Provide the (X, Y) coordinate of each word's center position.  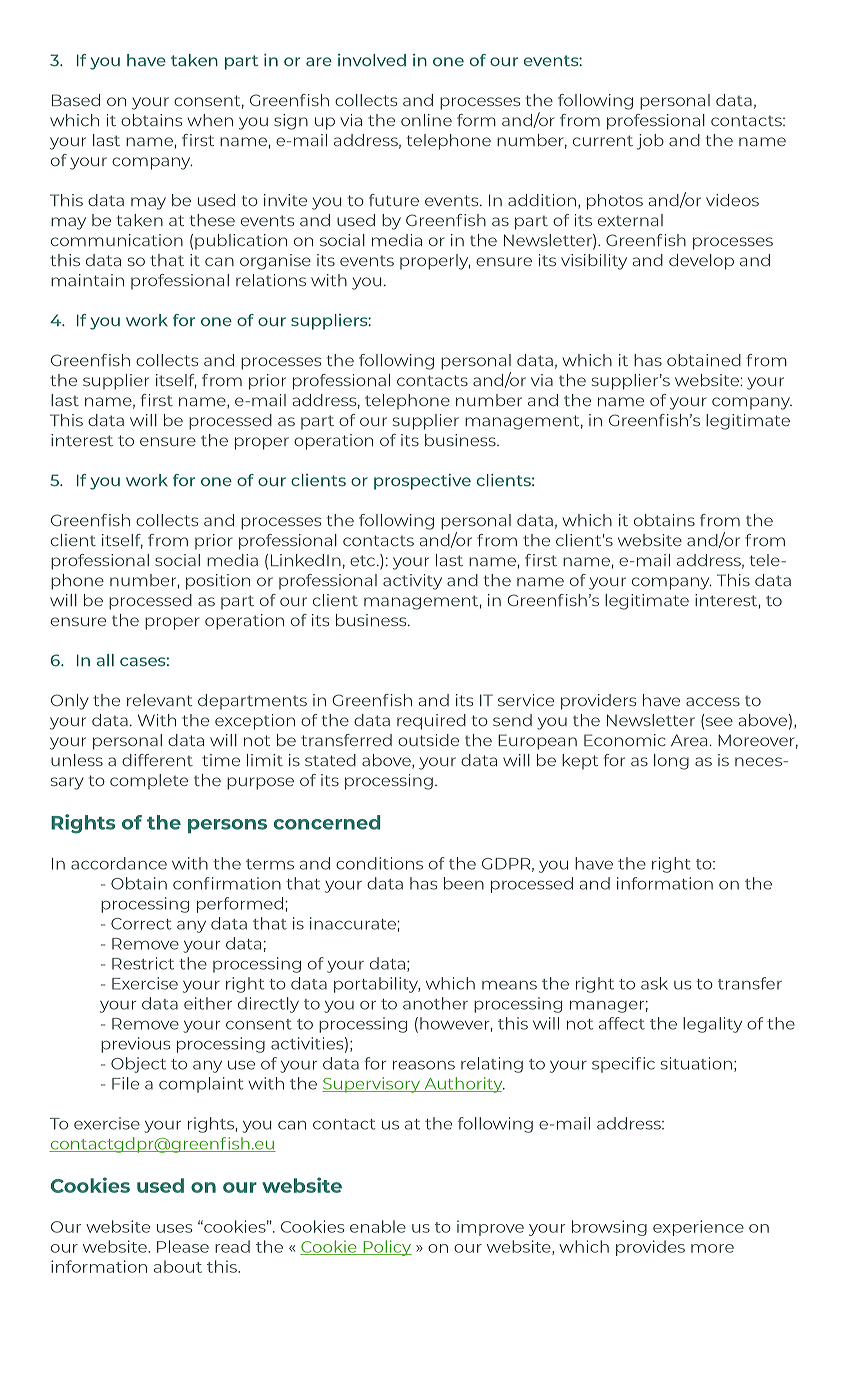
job (650, 142)
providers (598, 702)
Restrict (143, 963)
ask (654, 983)
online (426, 120)
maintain (87, 280)
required (431, 722)
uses (174, 1228)
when (210, 120)
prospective (422, 482)
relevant (160, 700)
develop (701, 262)
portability (377, 985)
